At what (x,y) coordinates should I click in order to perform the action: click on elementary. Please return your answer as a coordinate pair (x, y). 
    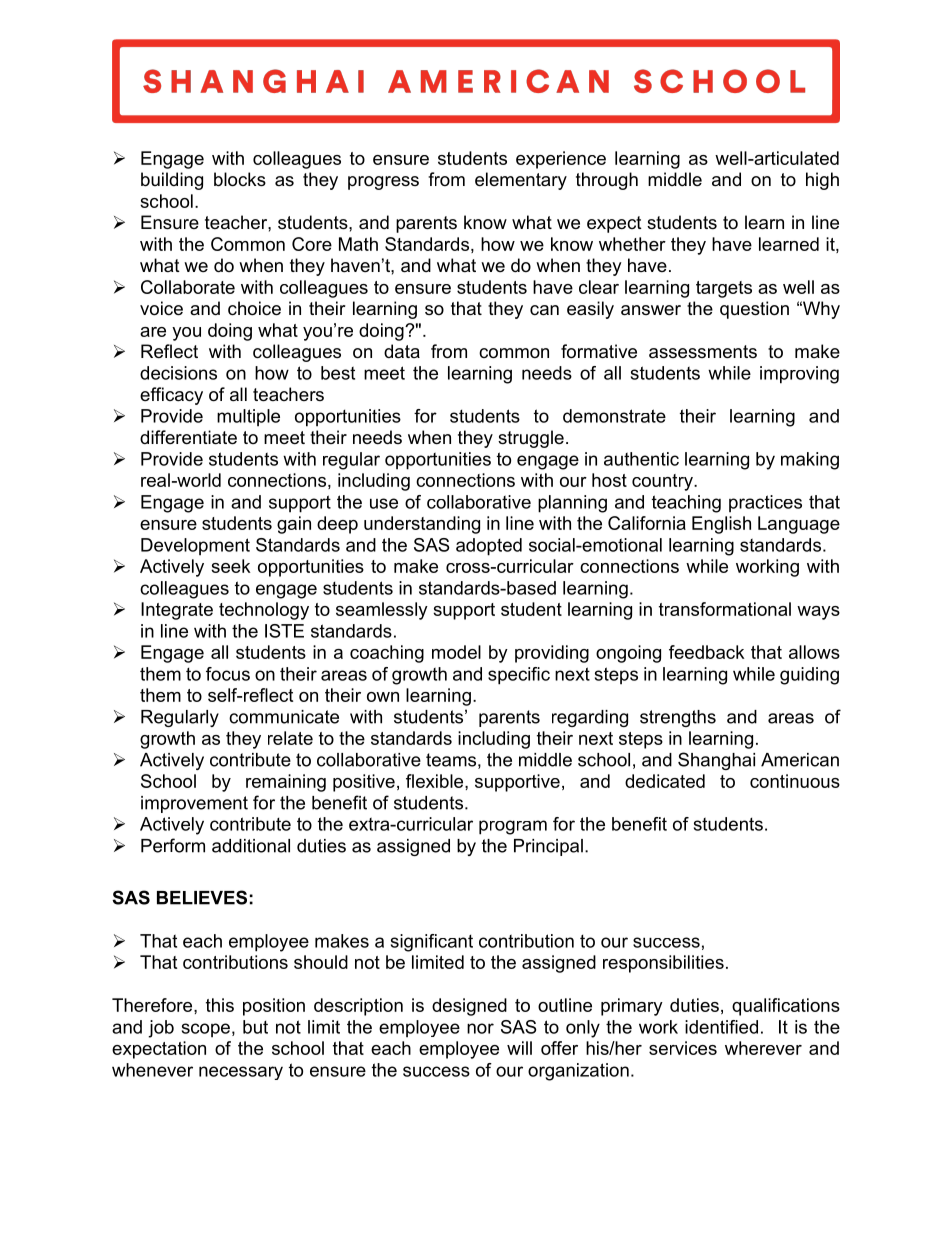
    Looking at the image, I should click on (521, 181).
